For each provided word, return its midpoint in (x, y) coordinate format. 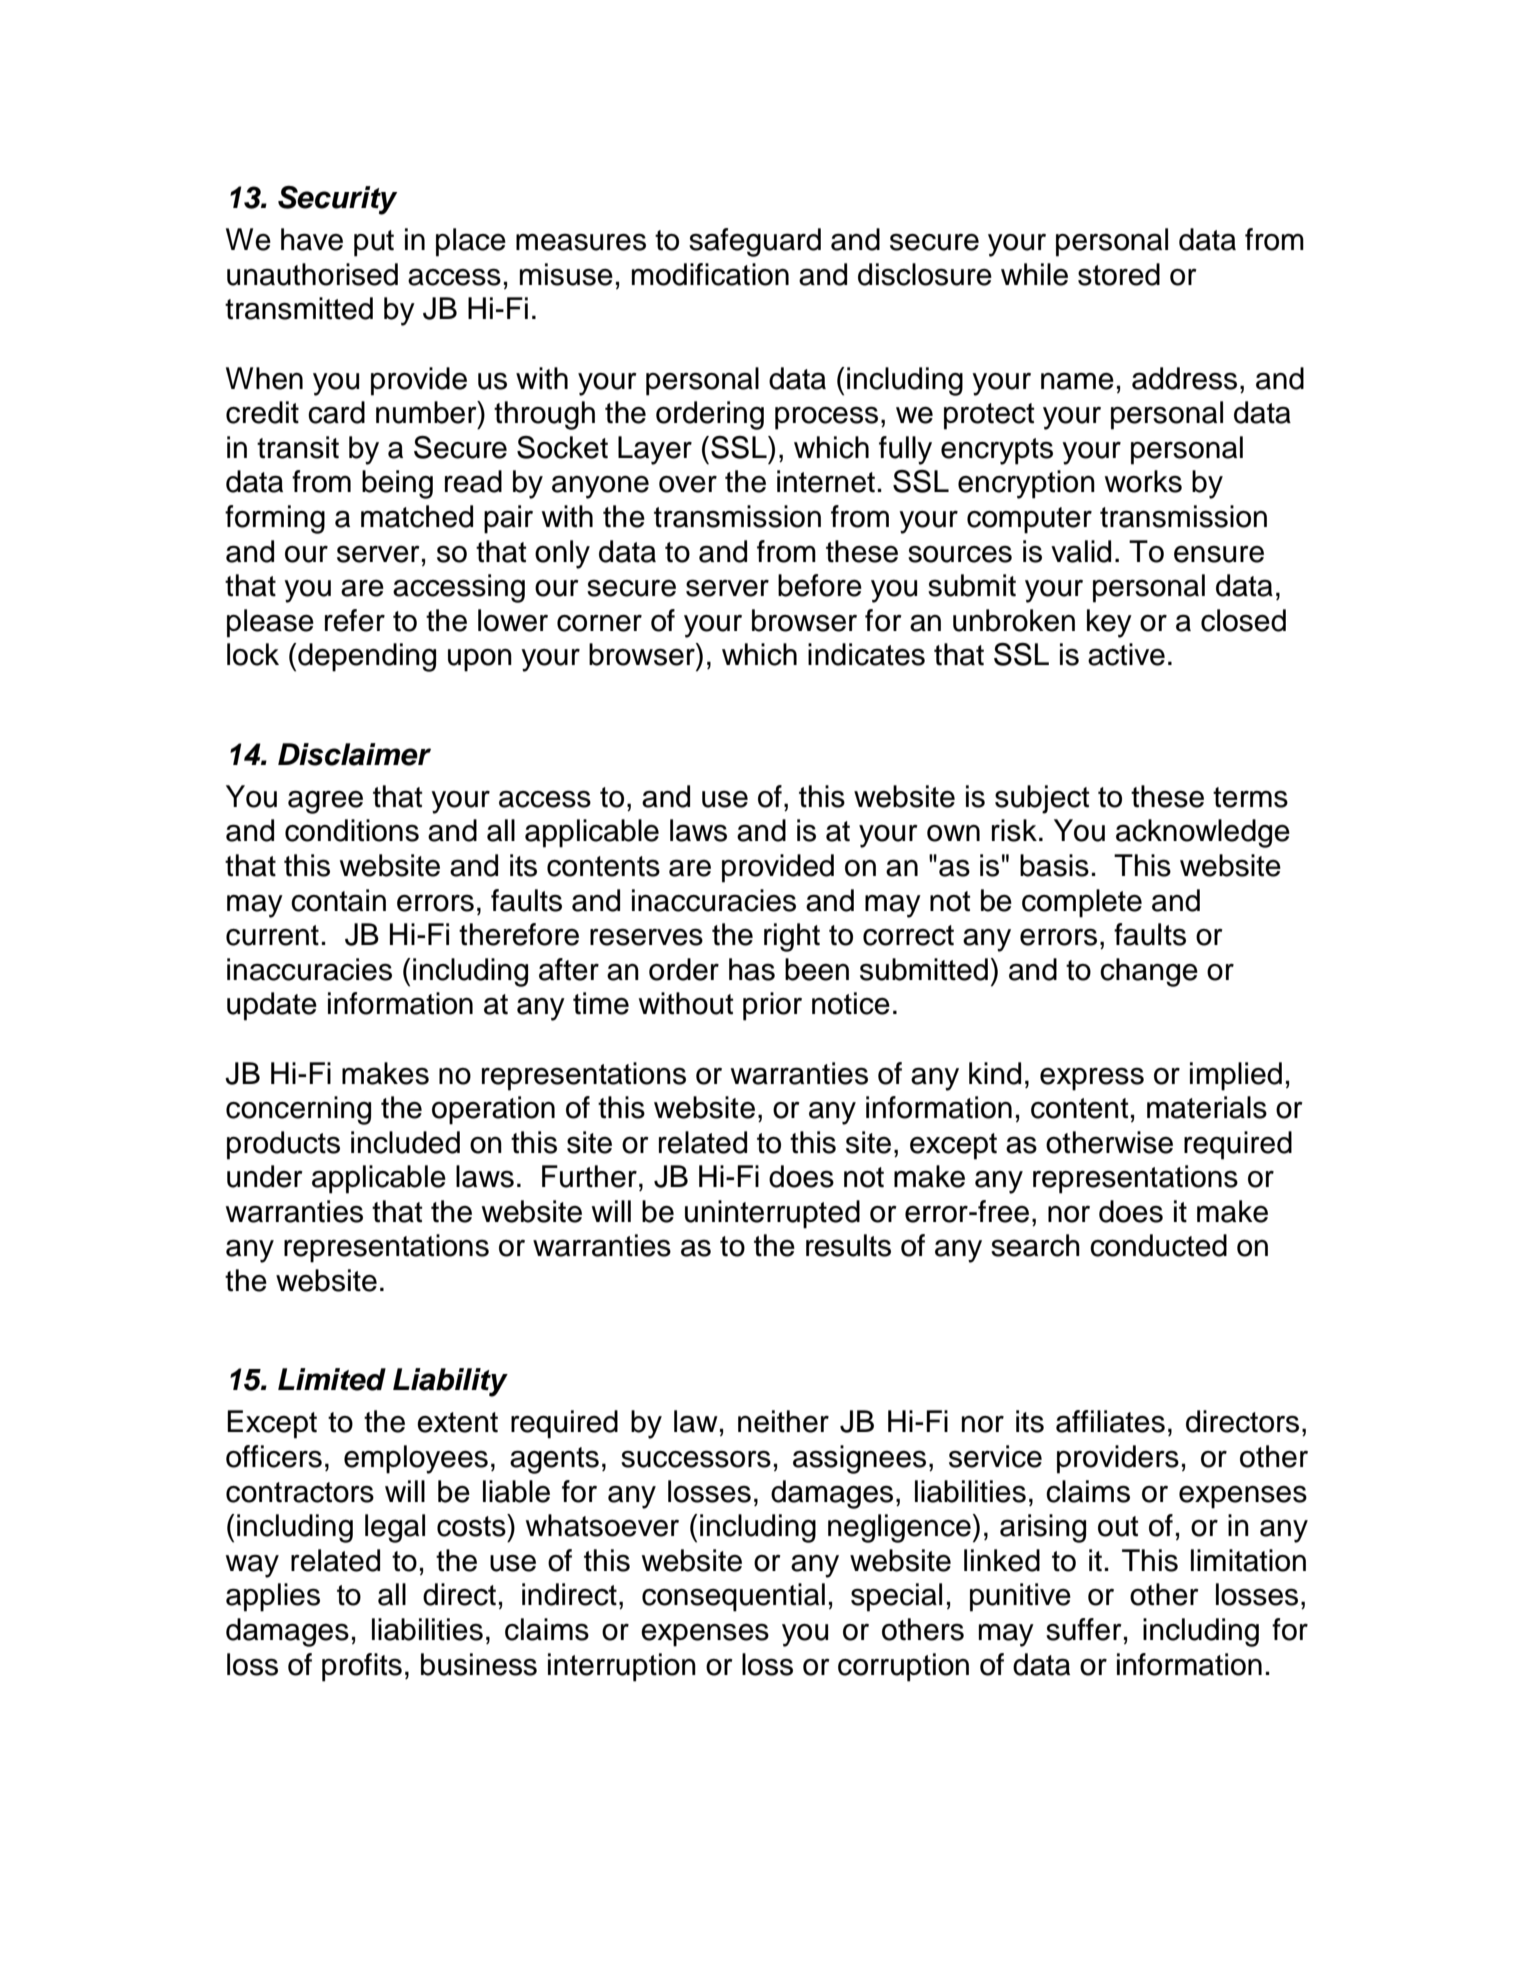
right (792, 937)
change (1149, 972)
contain (338, 900)
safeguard (755, 242)
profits (362, 1667)
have (312, 239)
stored (1119, 274)
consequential (733, 1597)
